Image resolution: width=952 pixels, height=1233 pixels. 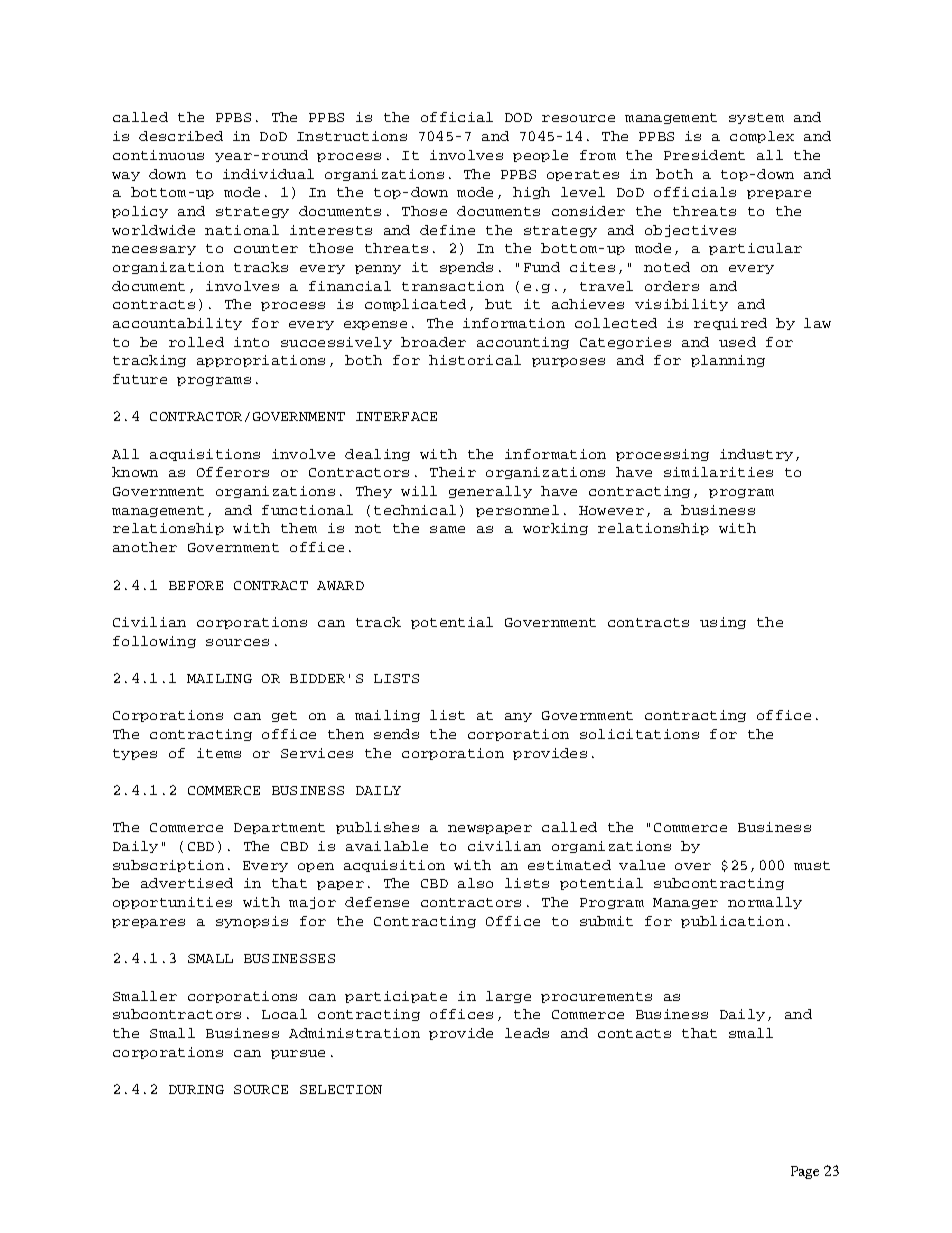 I want to click on described, so click(x=181, y=136).
